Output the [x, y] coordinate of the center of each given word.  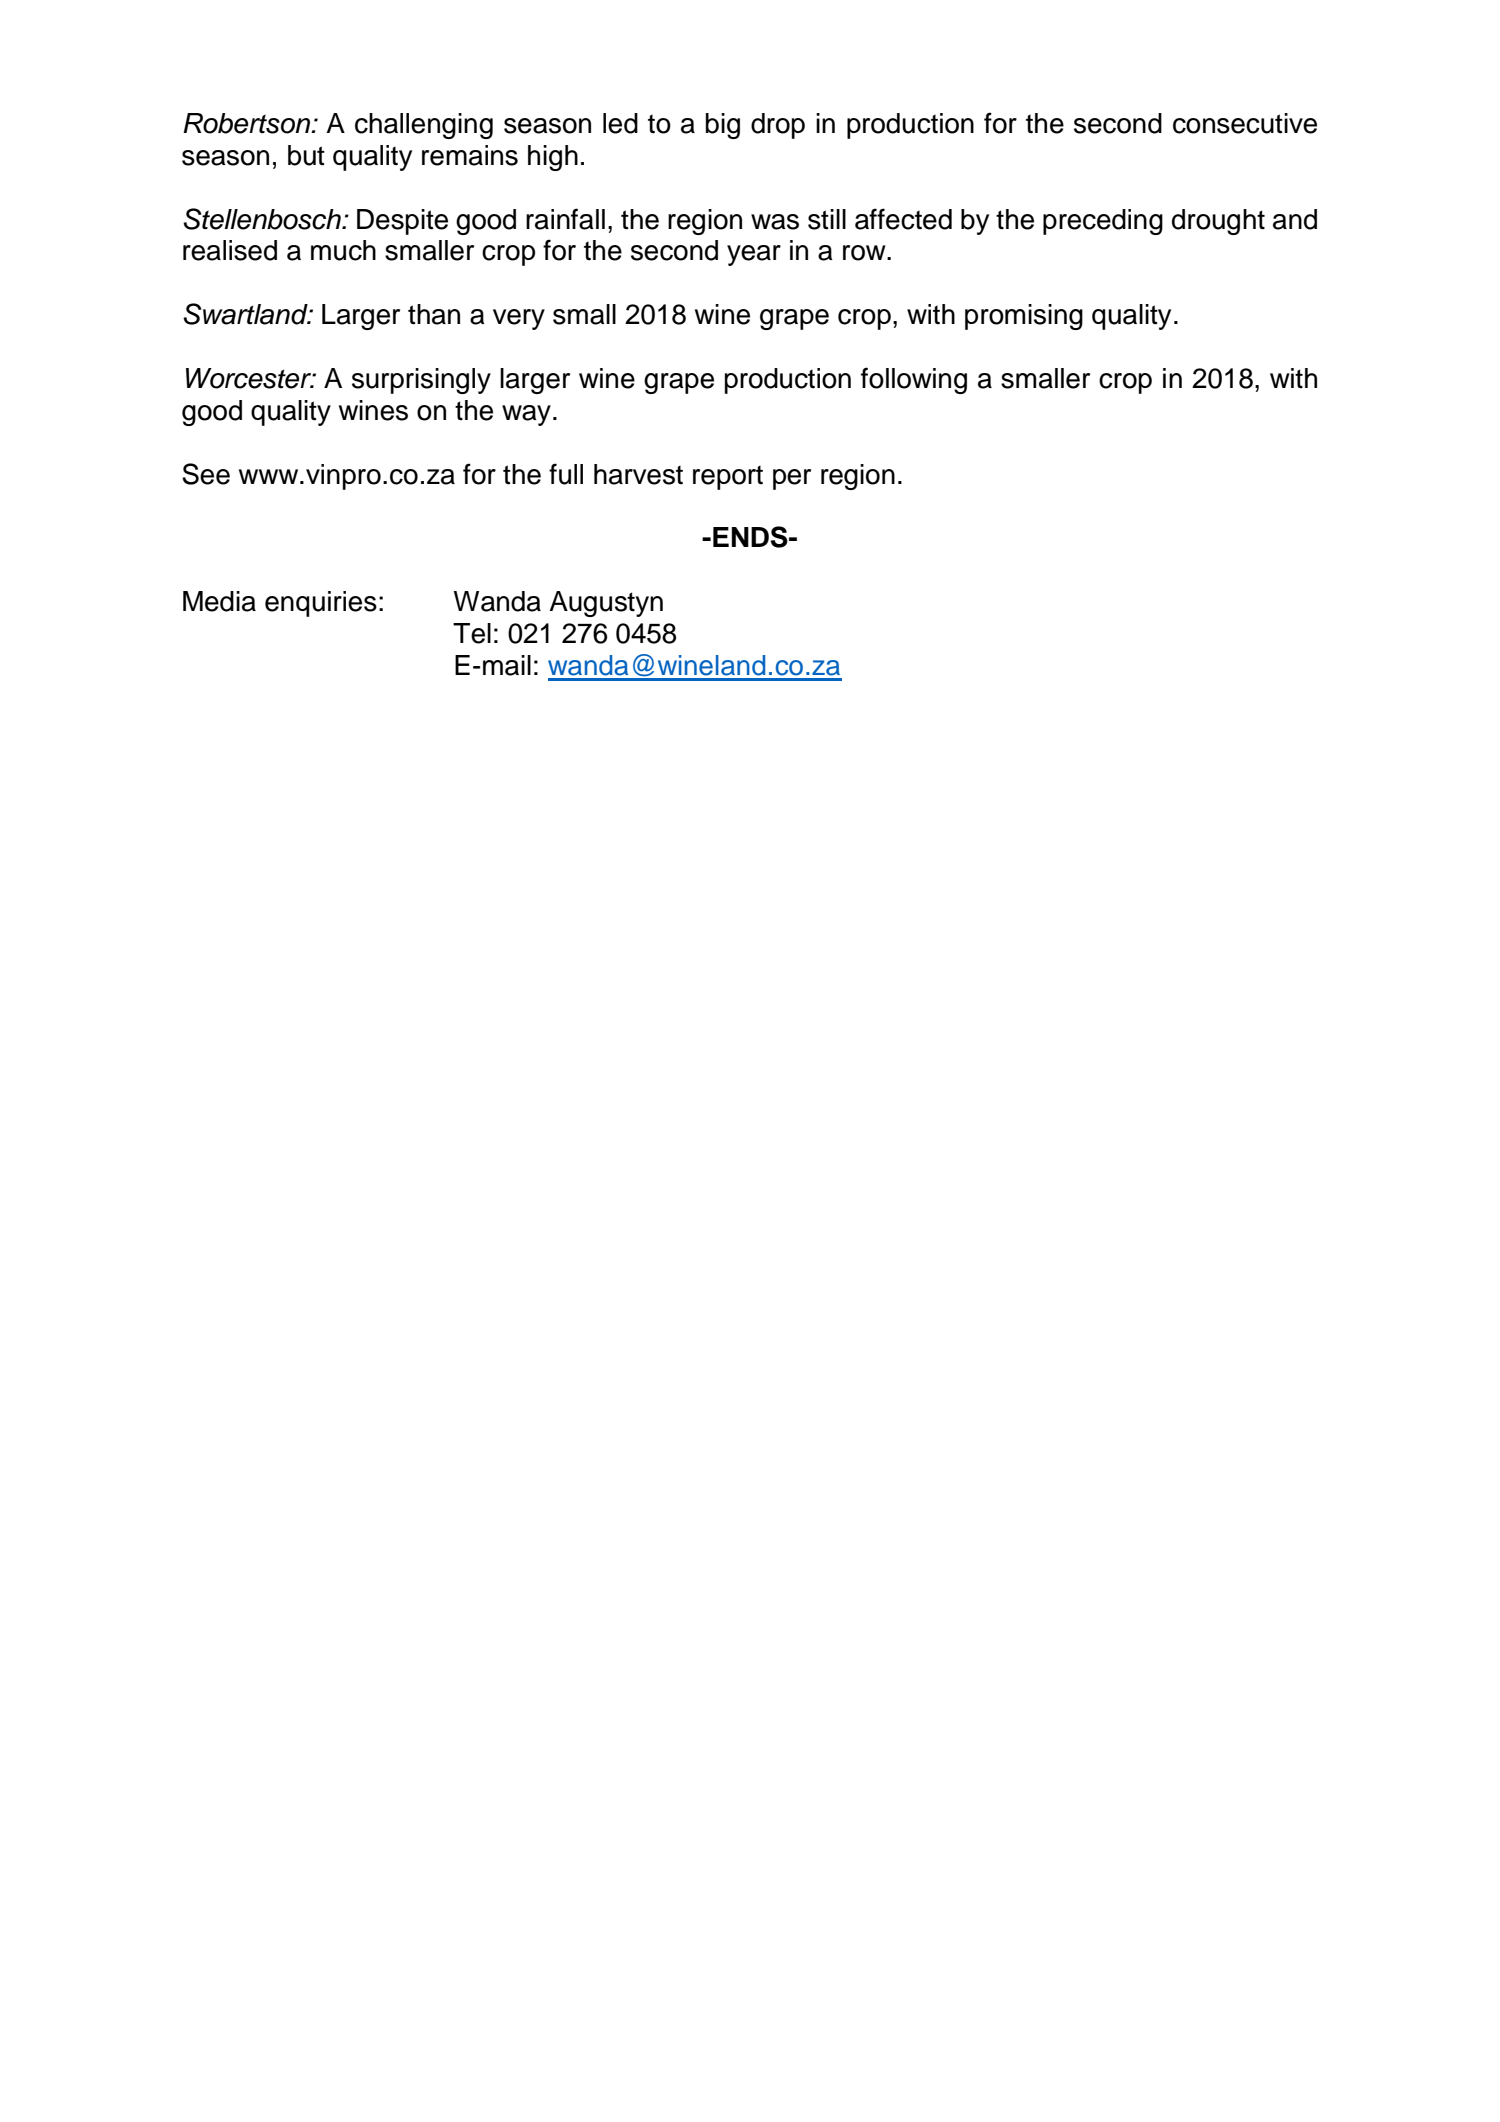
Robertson [248, 123]
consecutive [1245, 123]
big [723, 126]
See [206, 474]
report [728, 478]
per [792, 479]
